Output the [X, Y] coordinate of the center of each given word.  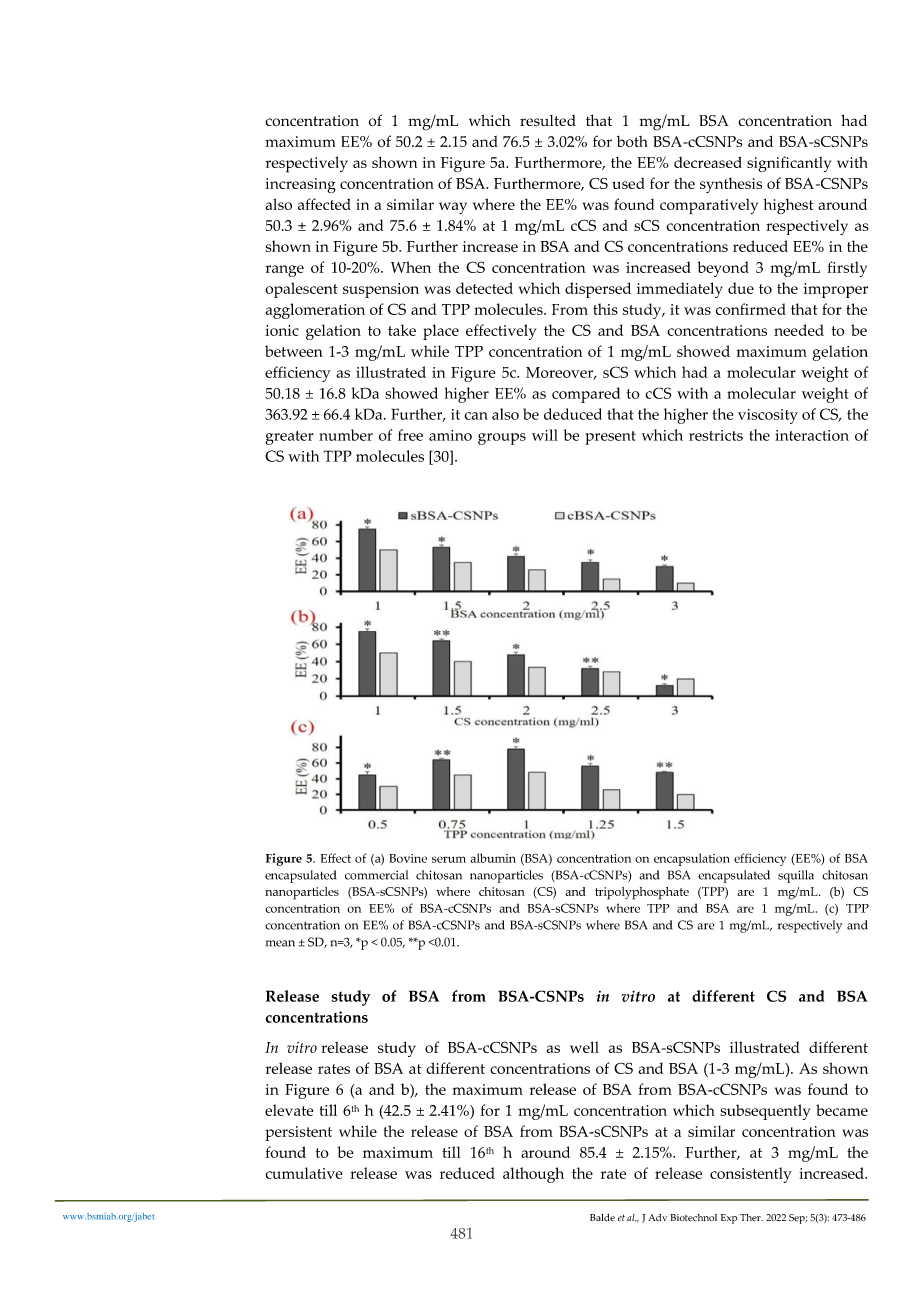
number [346, 435]
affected [324, 204]
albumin [493, 858]
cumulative [303, 1173]
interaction [812, 435]
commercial [376, 875]
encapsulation [692, 859]
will [545, 435]
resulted [548, 120]
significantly [789, 164]
